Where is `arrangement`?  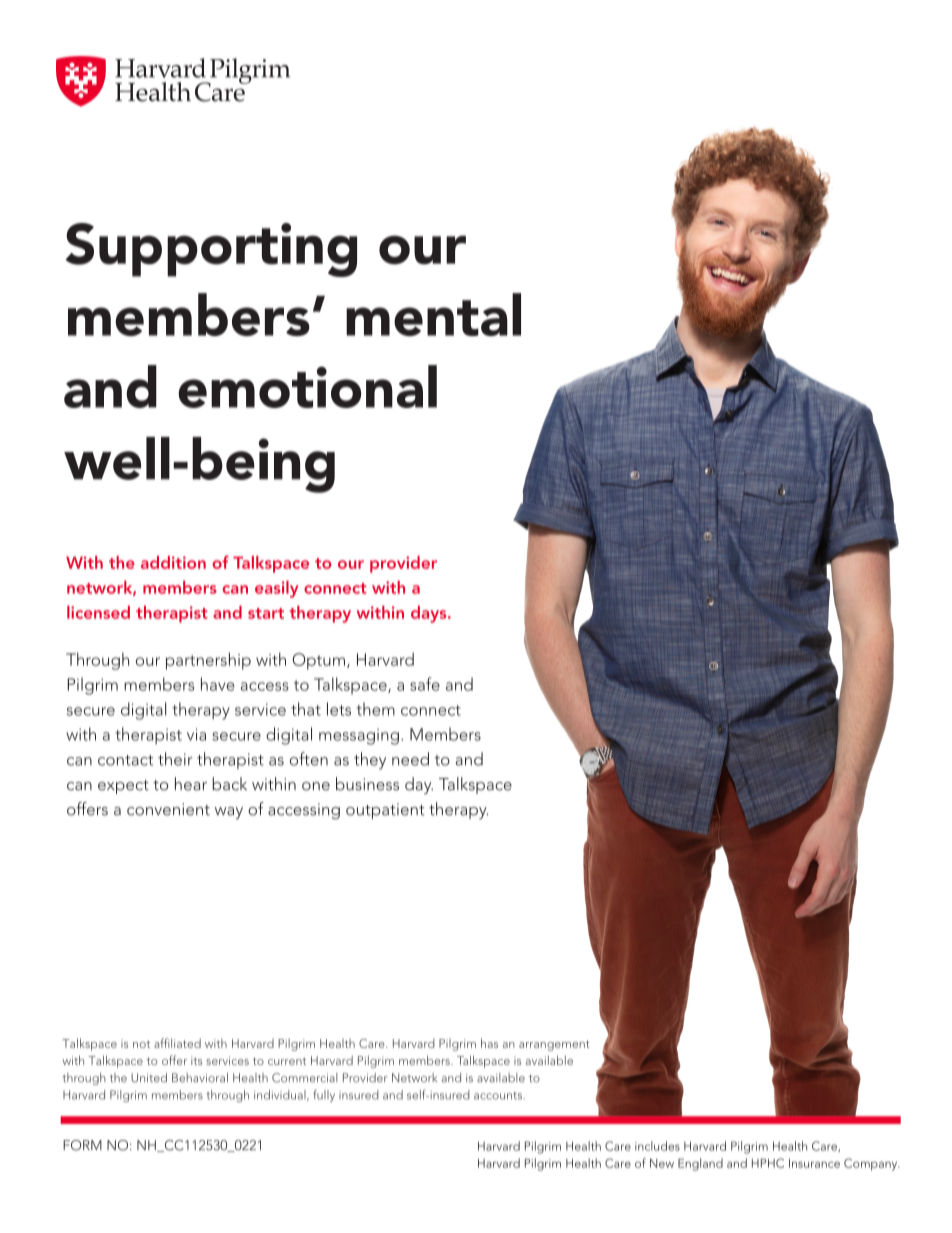
arrangement is located at coordinates (554, 1045).
